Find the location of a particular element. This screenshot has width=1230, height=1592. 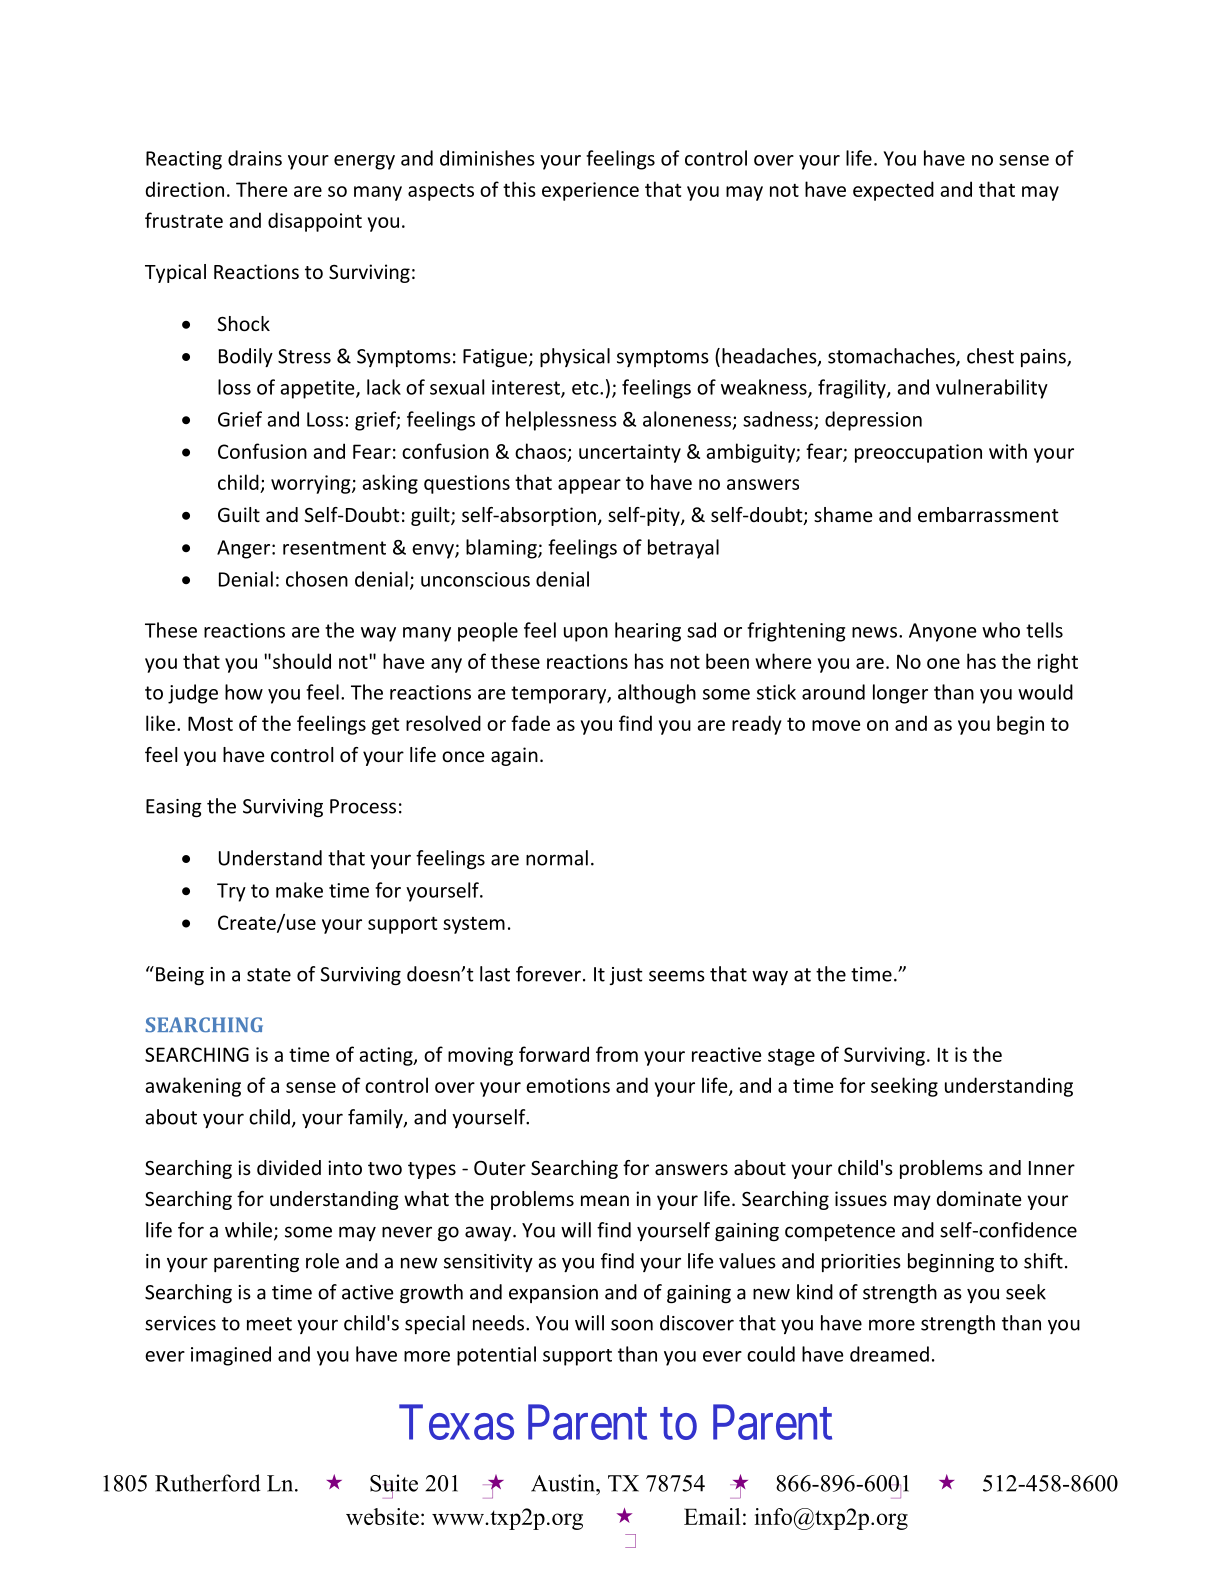

stage is located at coordinates (791, 1057).
